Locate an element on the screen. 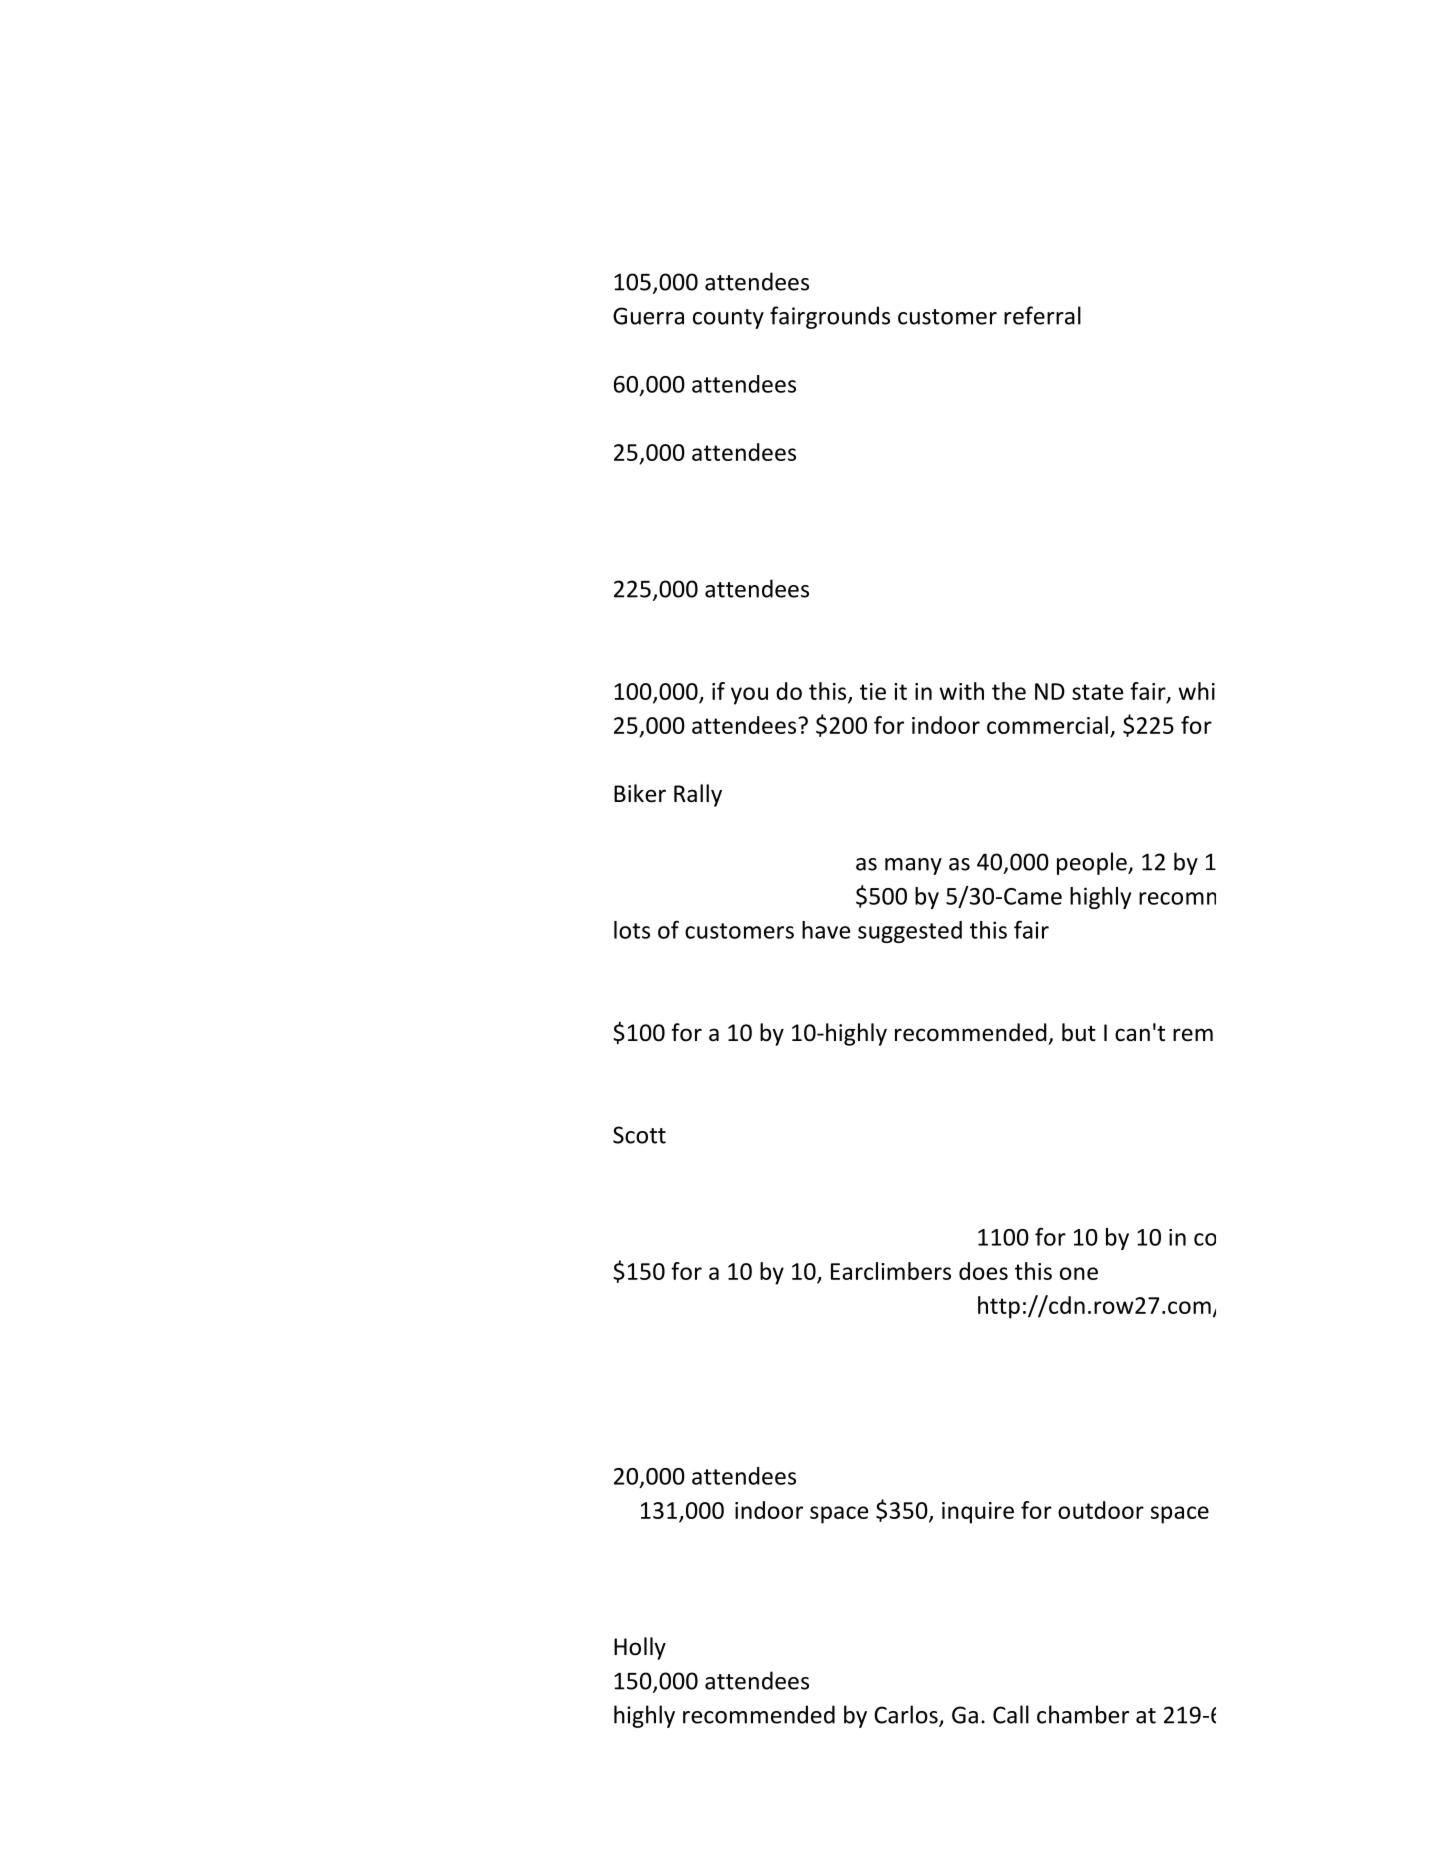  have is located at coordinates (826, 930).
